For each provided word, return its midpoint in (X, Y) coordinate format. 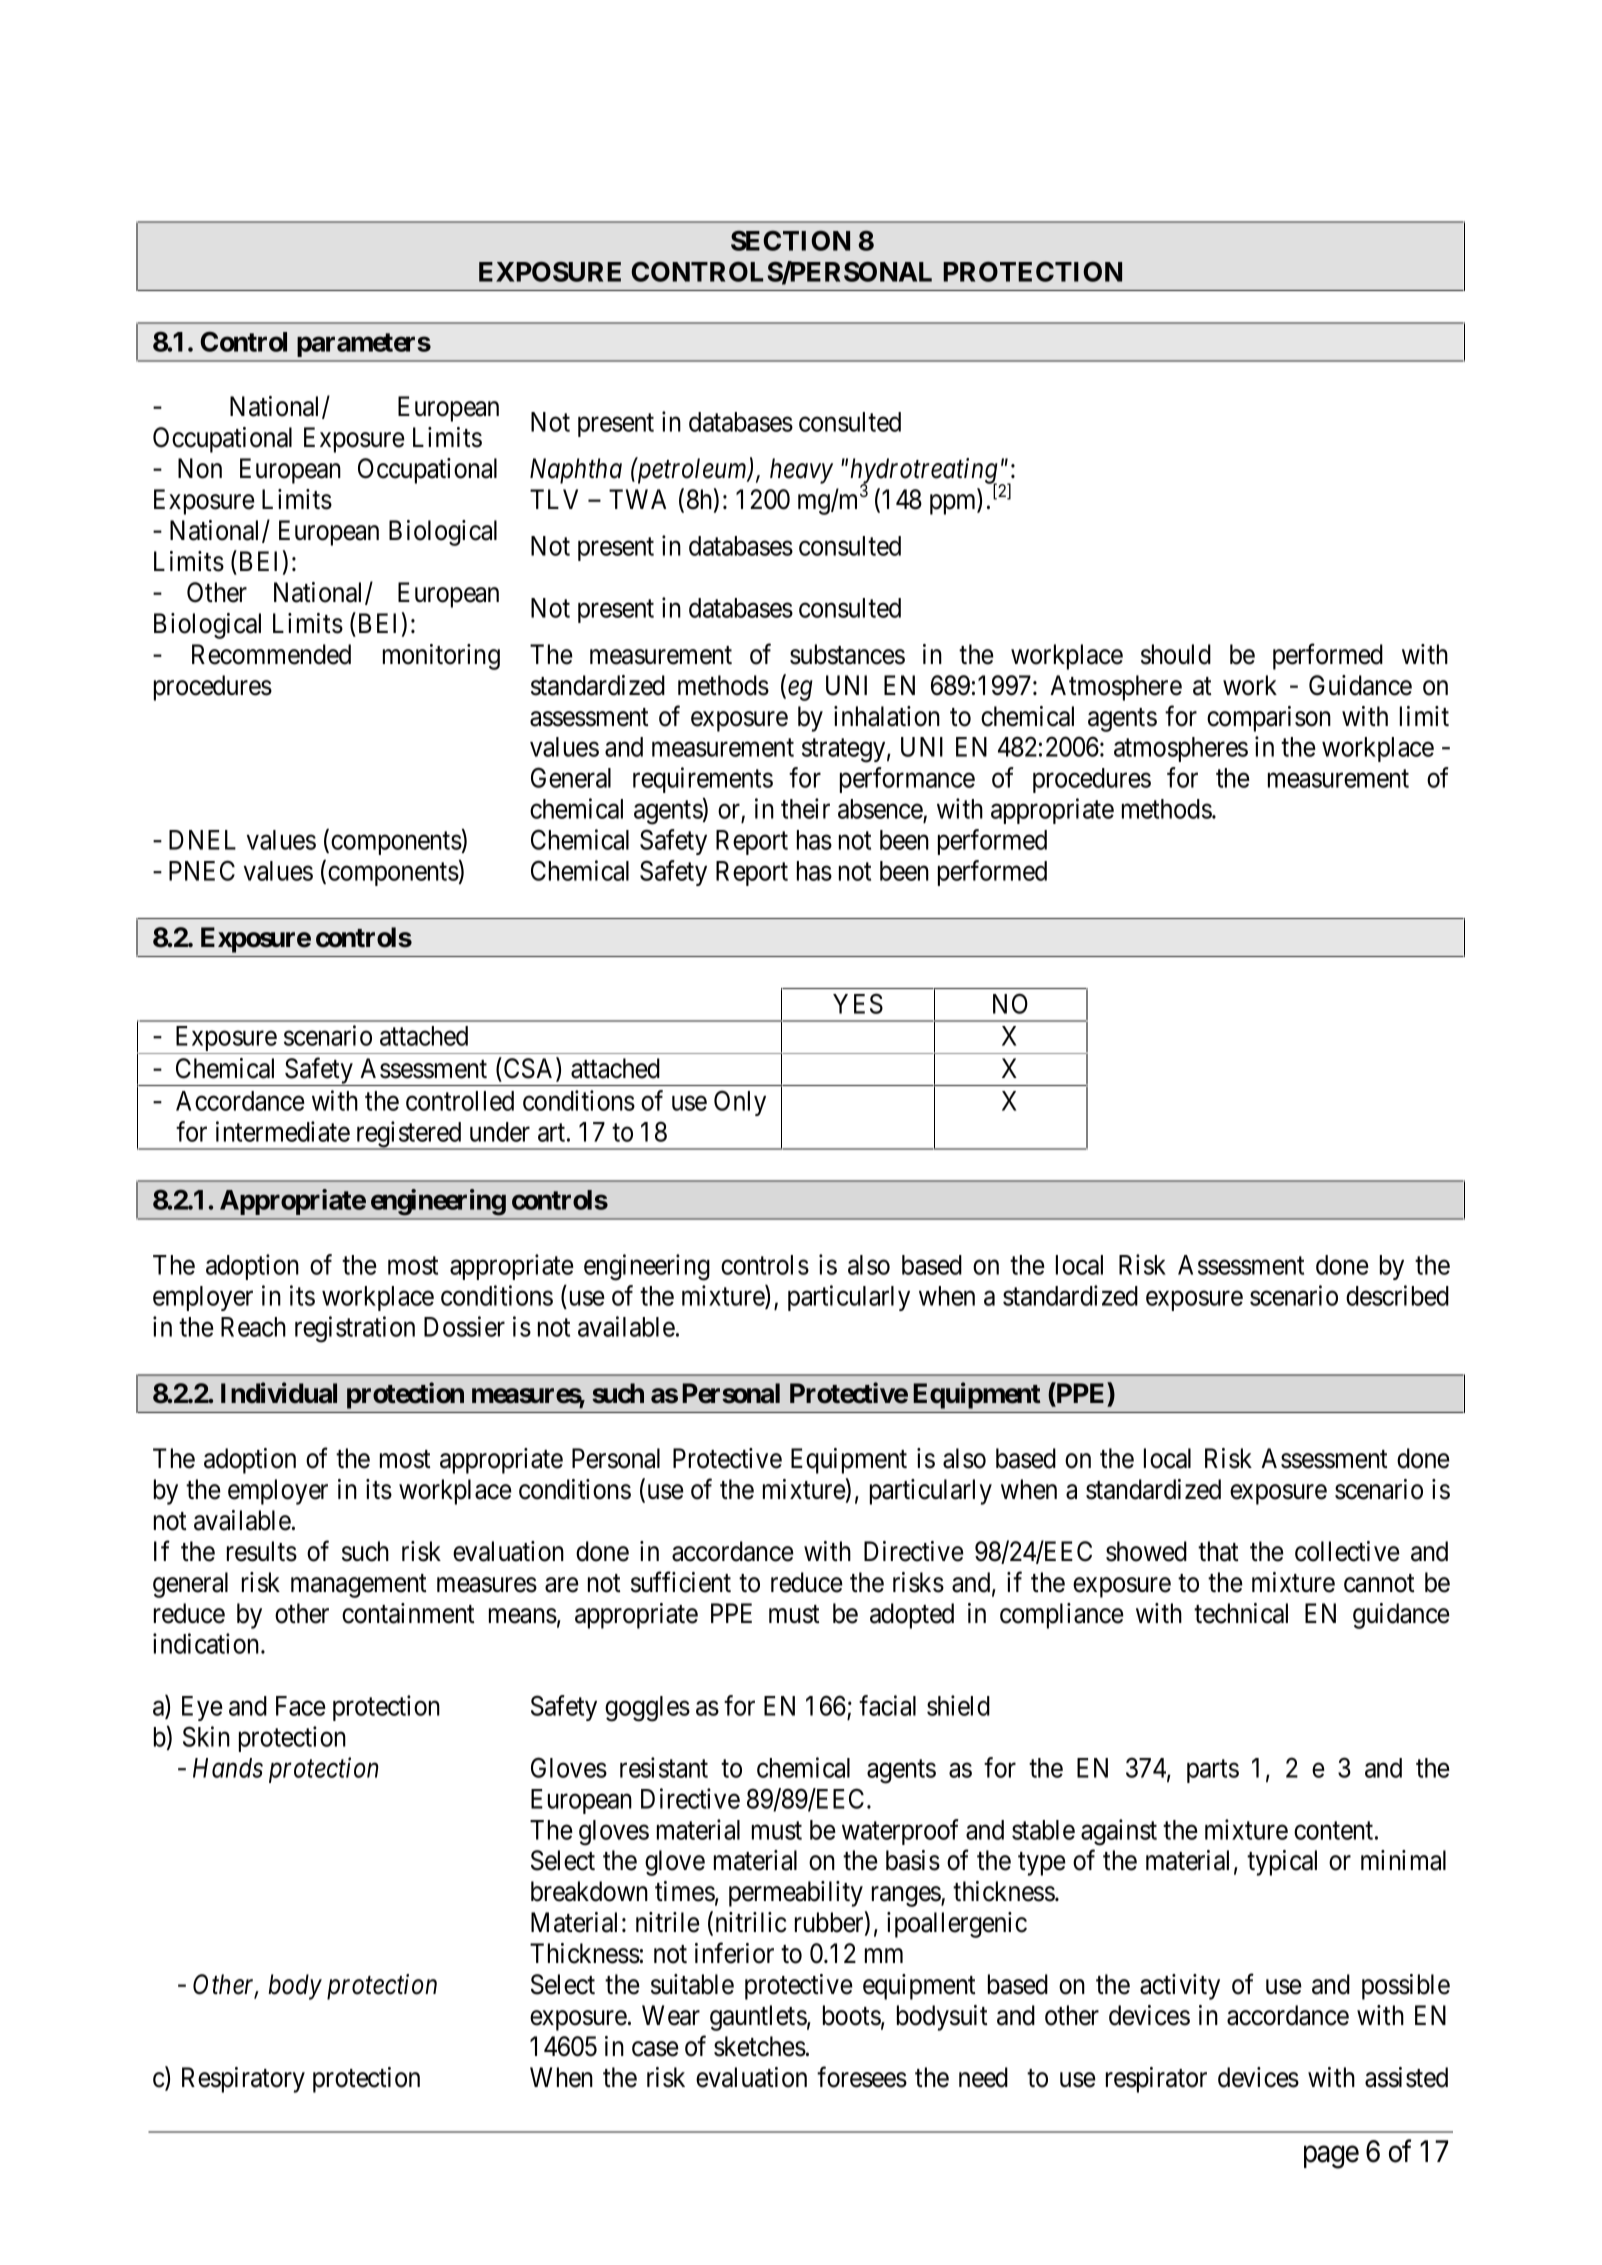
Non (200, 468)
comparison (1269, 719)
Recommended (271, 654)
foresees (862, 2077)
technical (1241, 1613)
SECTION (790, 240)
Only (740, 1103)
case (655, 2049)
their (805, 808)
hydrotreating (925, 472)
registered (409, 1135)
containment (408, 1613)
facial (887, 1705)
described (1397, 1295)
